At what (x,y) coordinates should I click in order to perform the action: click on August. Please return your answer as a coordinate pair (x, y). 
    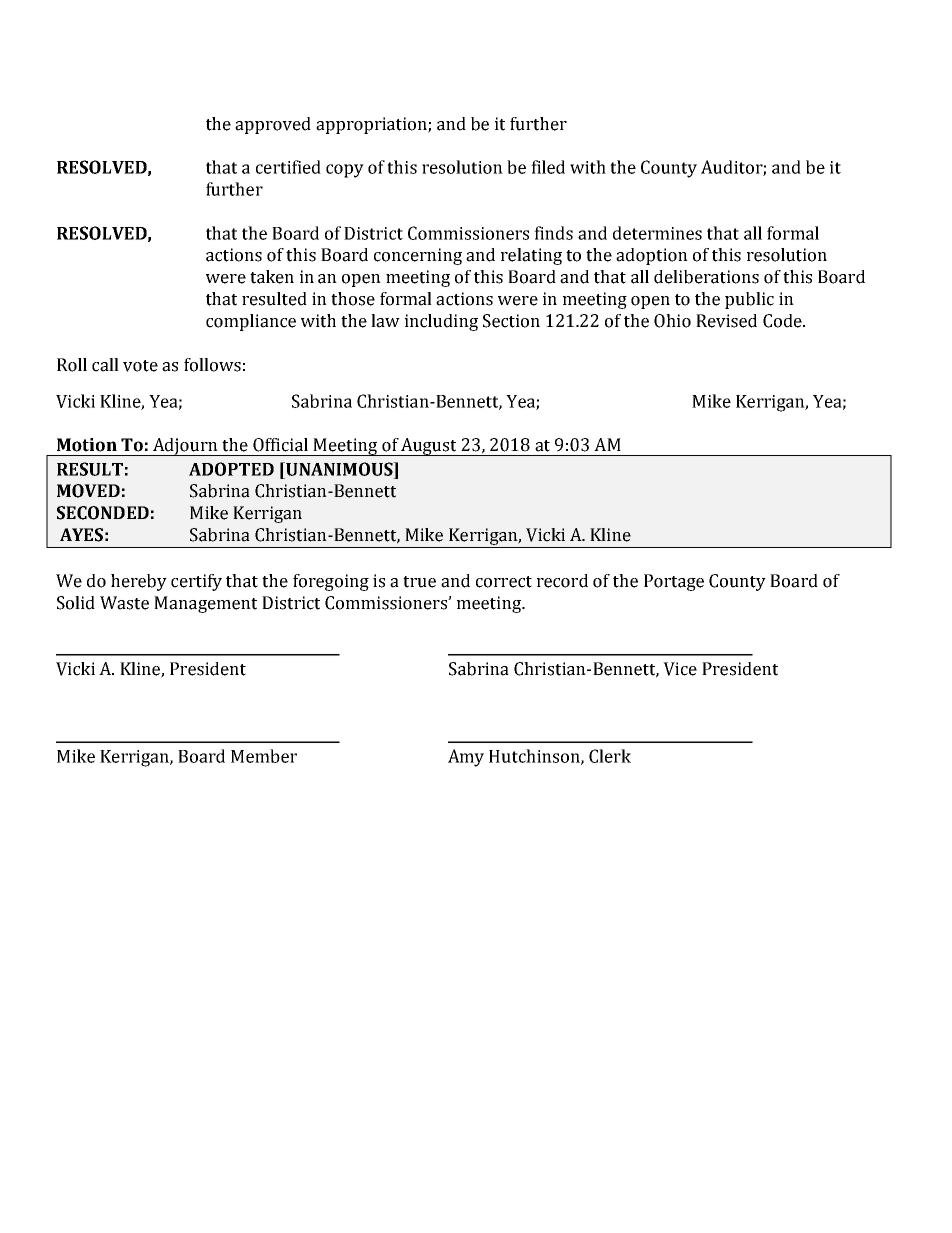
    Looking at the image, I should click on (429, 447).
